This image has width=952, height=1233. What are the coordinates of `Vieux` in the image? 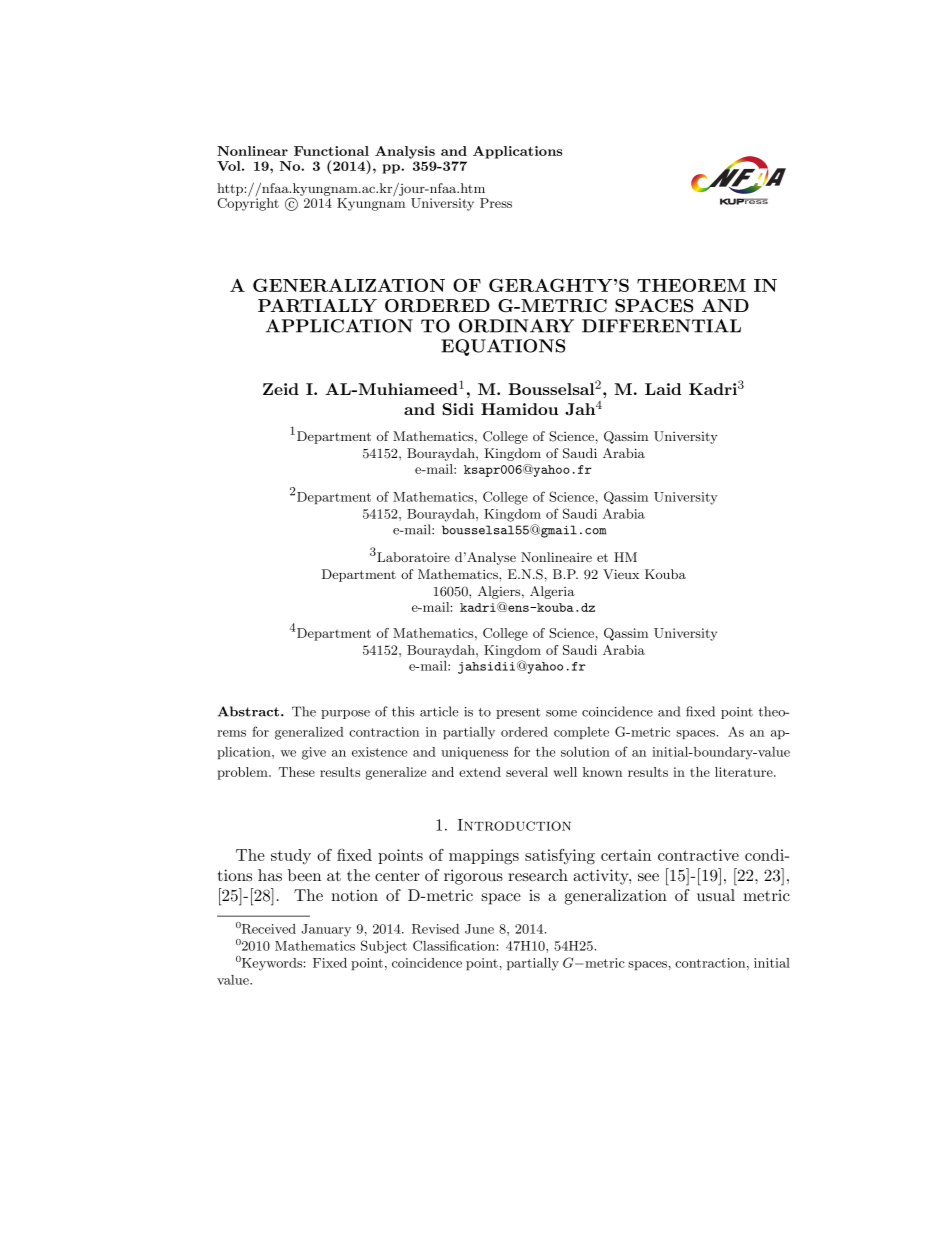 It's located at (621, 574).
